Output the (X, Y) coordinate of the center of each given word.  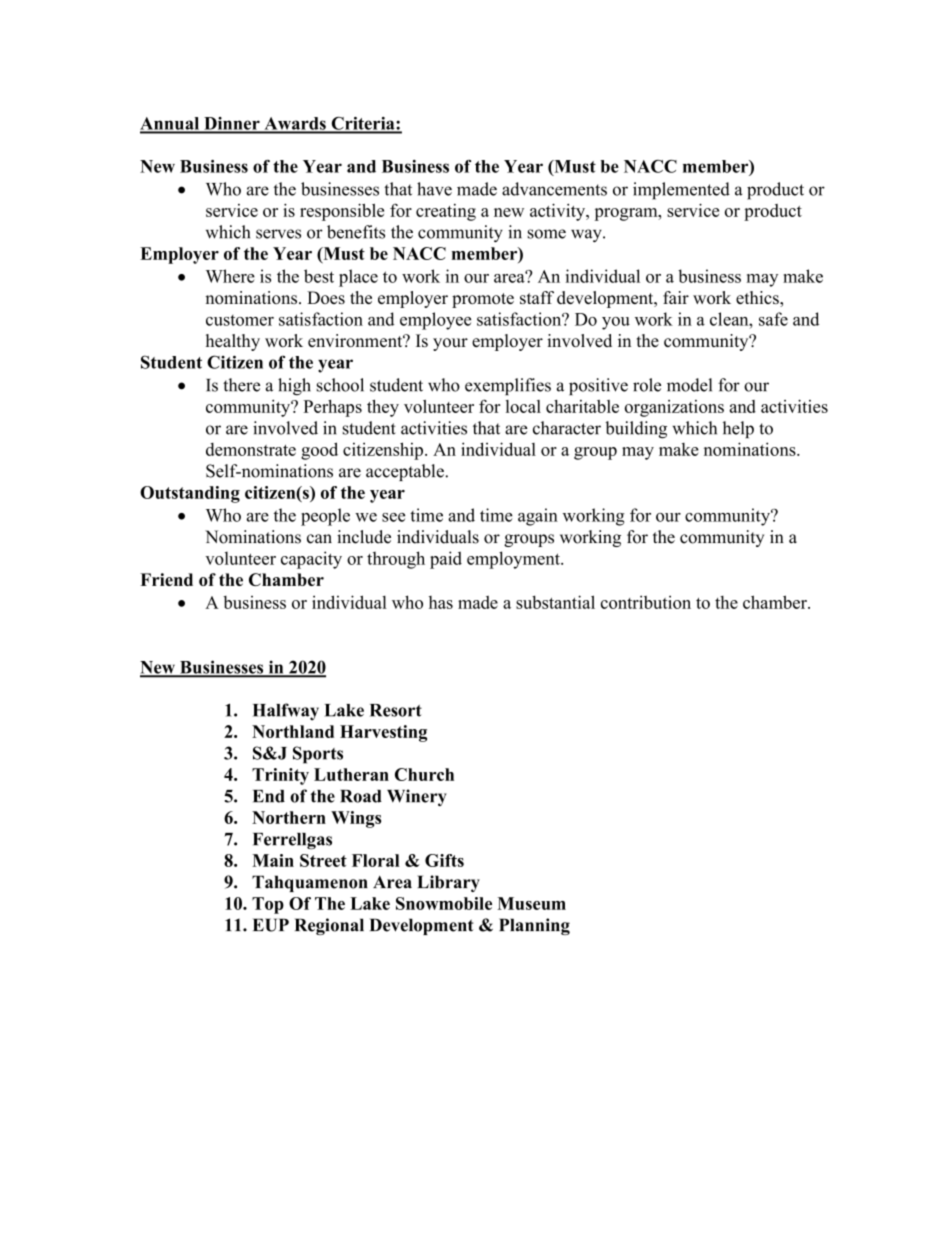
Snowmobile (444, 903)
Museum (531, 903)
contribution (646, 602)
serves (278, 234)
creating (446, 212)
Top (268, 905)
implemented (681, 191)
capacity (311, 560)
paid (446, 560)
